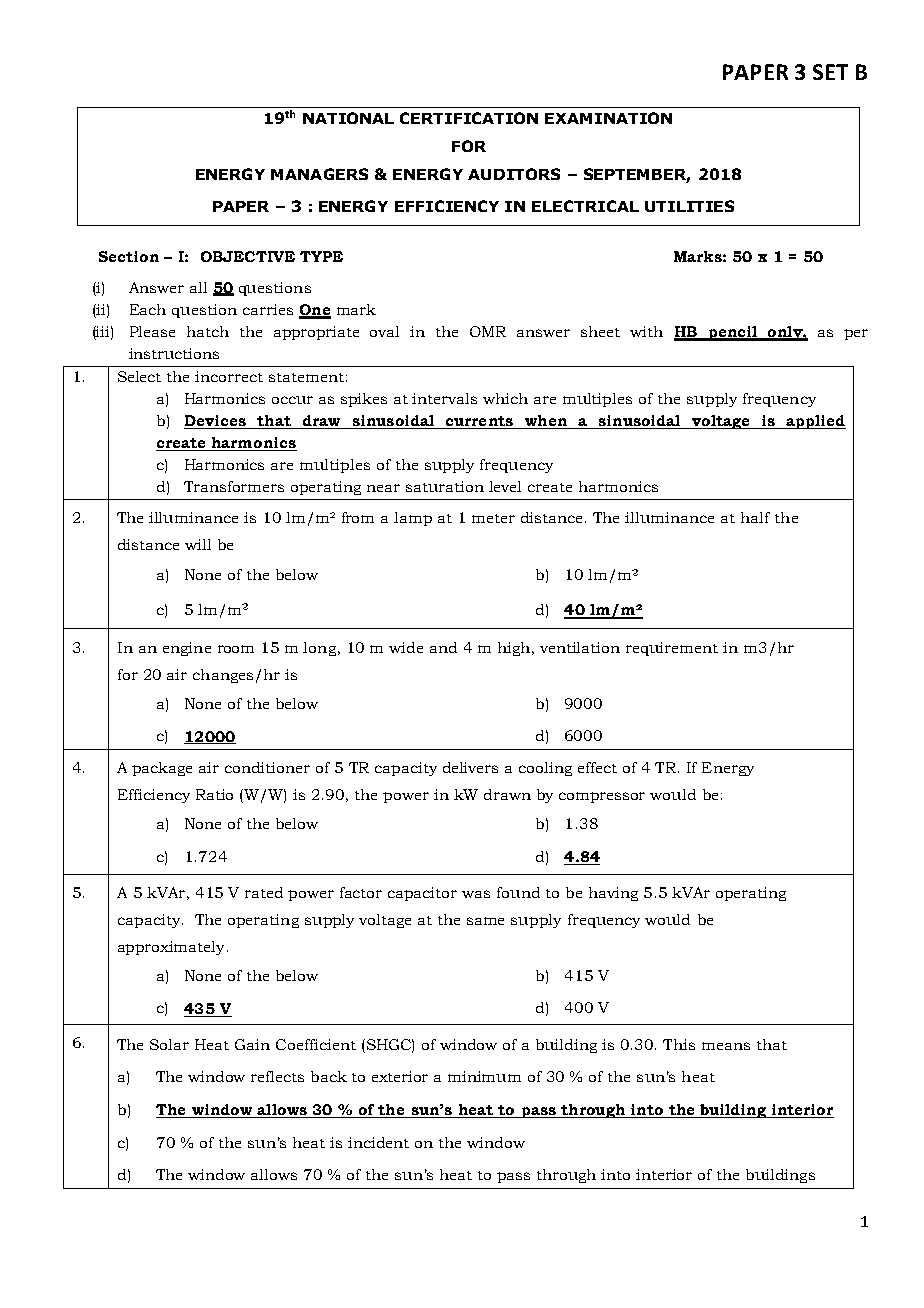 The height and width of the screenshot is (1308, 924). I want to click on NATIONAL, so click(348, 118).
